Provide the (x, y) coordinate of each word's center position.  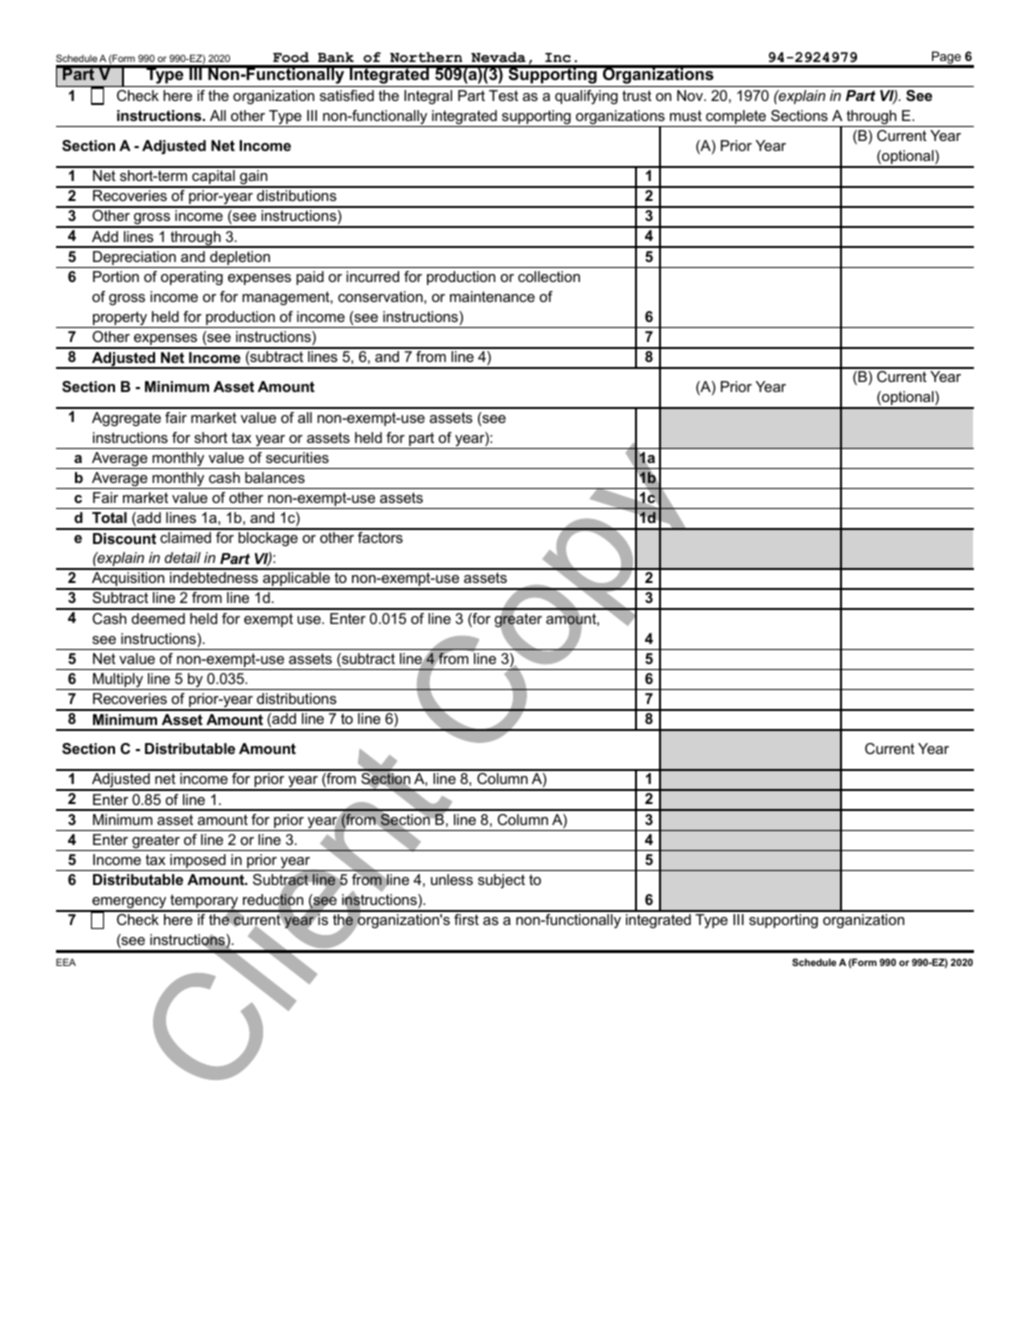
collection (549, 276)
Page (946, 59)
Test (503, 95)
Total (109, 517)
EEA (66, 962)
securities (297, 457)
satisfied (347, 95)
